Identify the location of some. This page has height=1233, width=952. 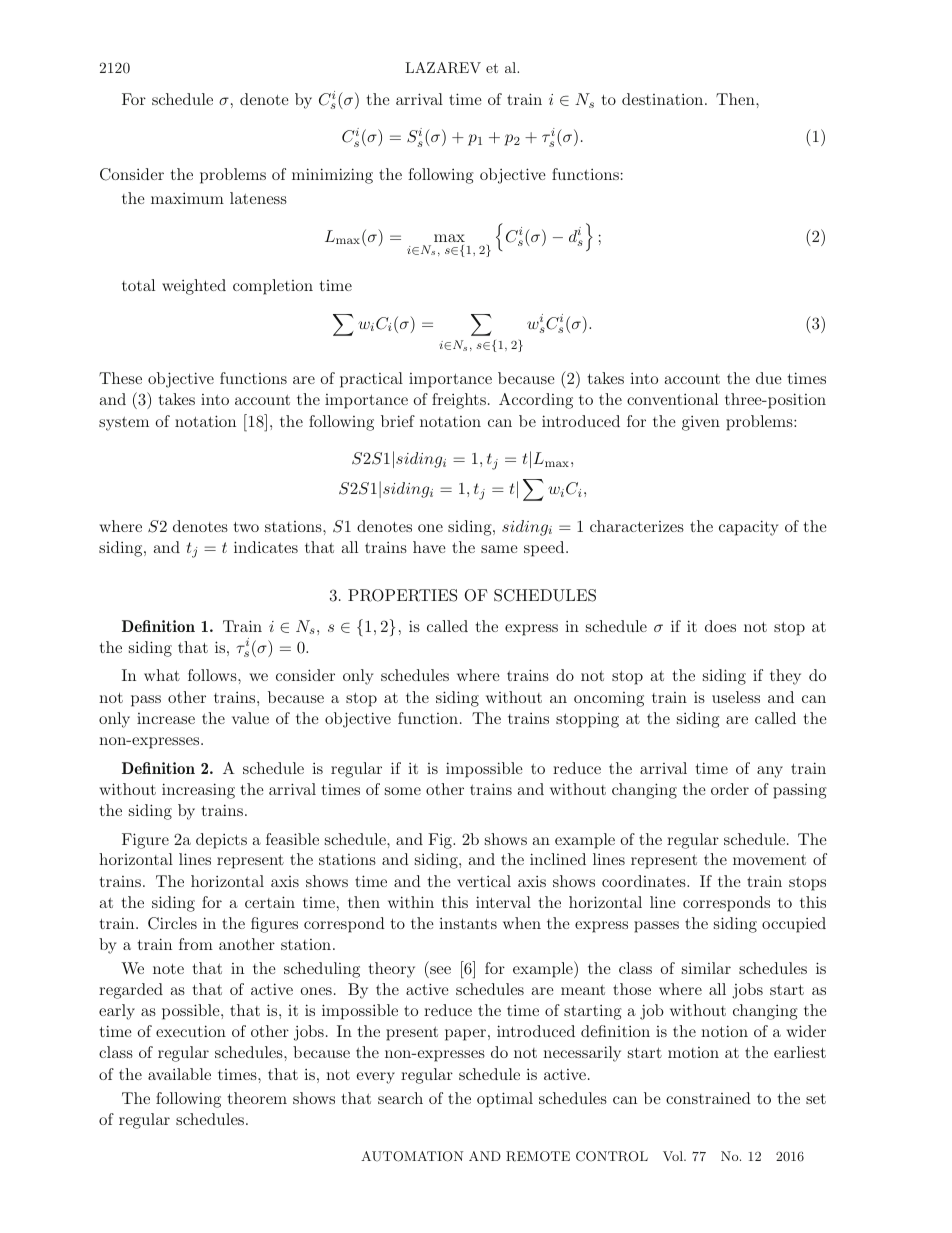
(403, 791).
